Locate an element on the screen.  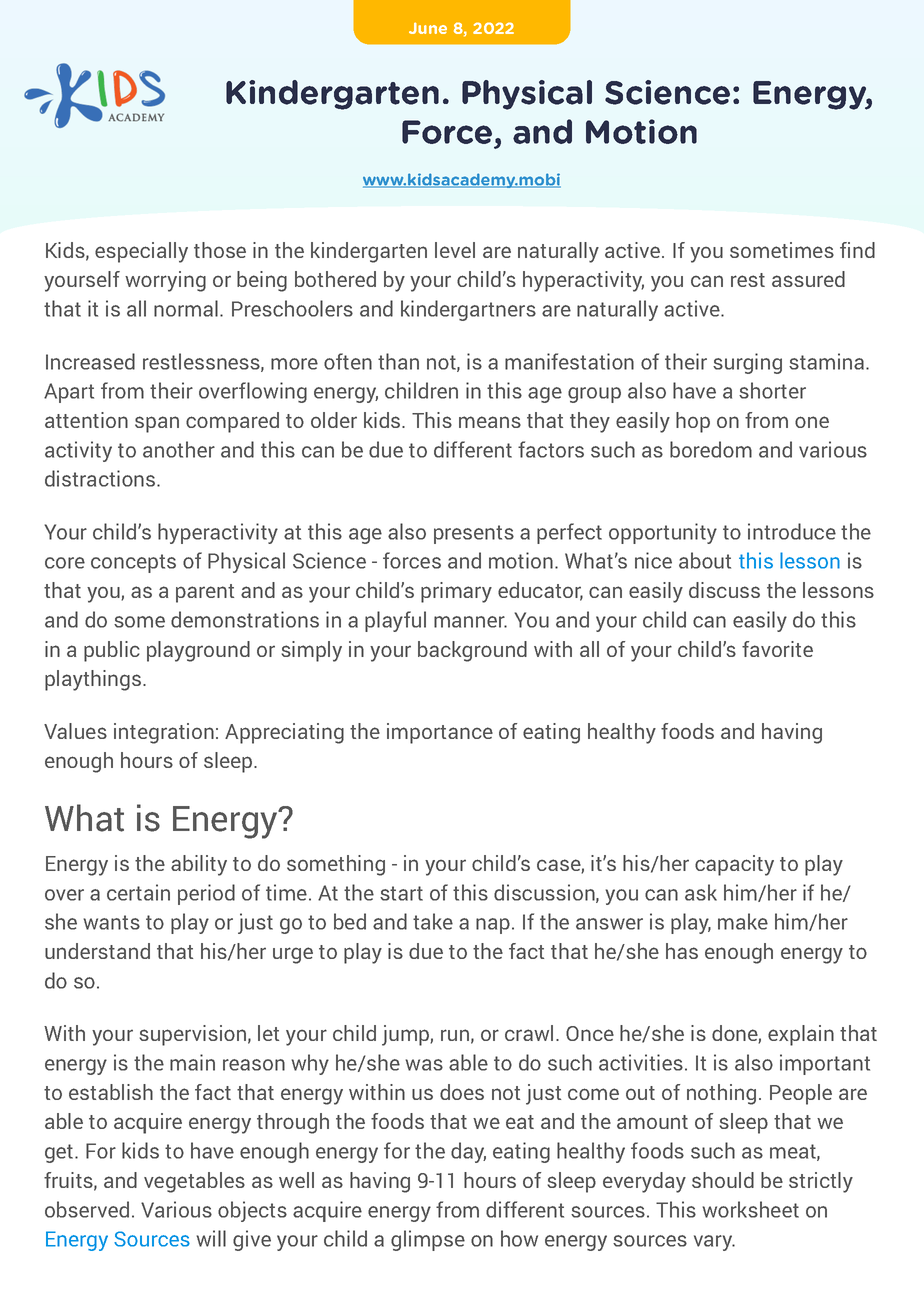
ability is located at coordinates (199, 865).
